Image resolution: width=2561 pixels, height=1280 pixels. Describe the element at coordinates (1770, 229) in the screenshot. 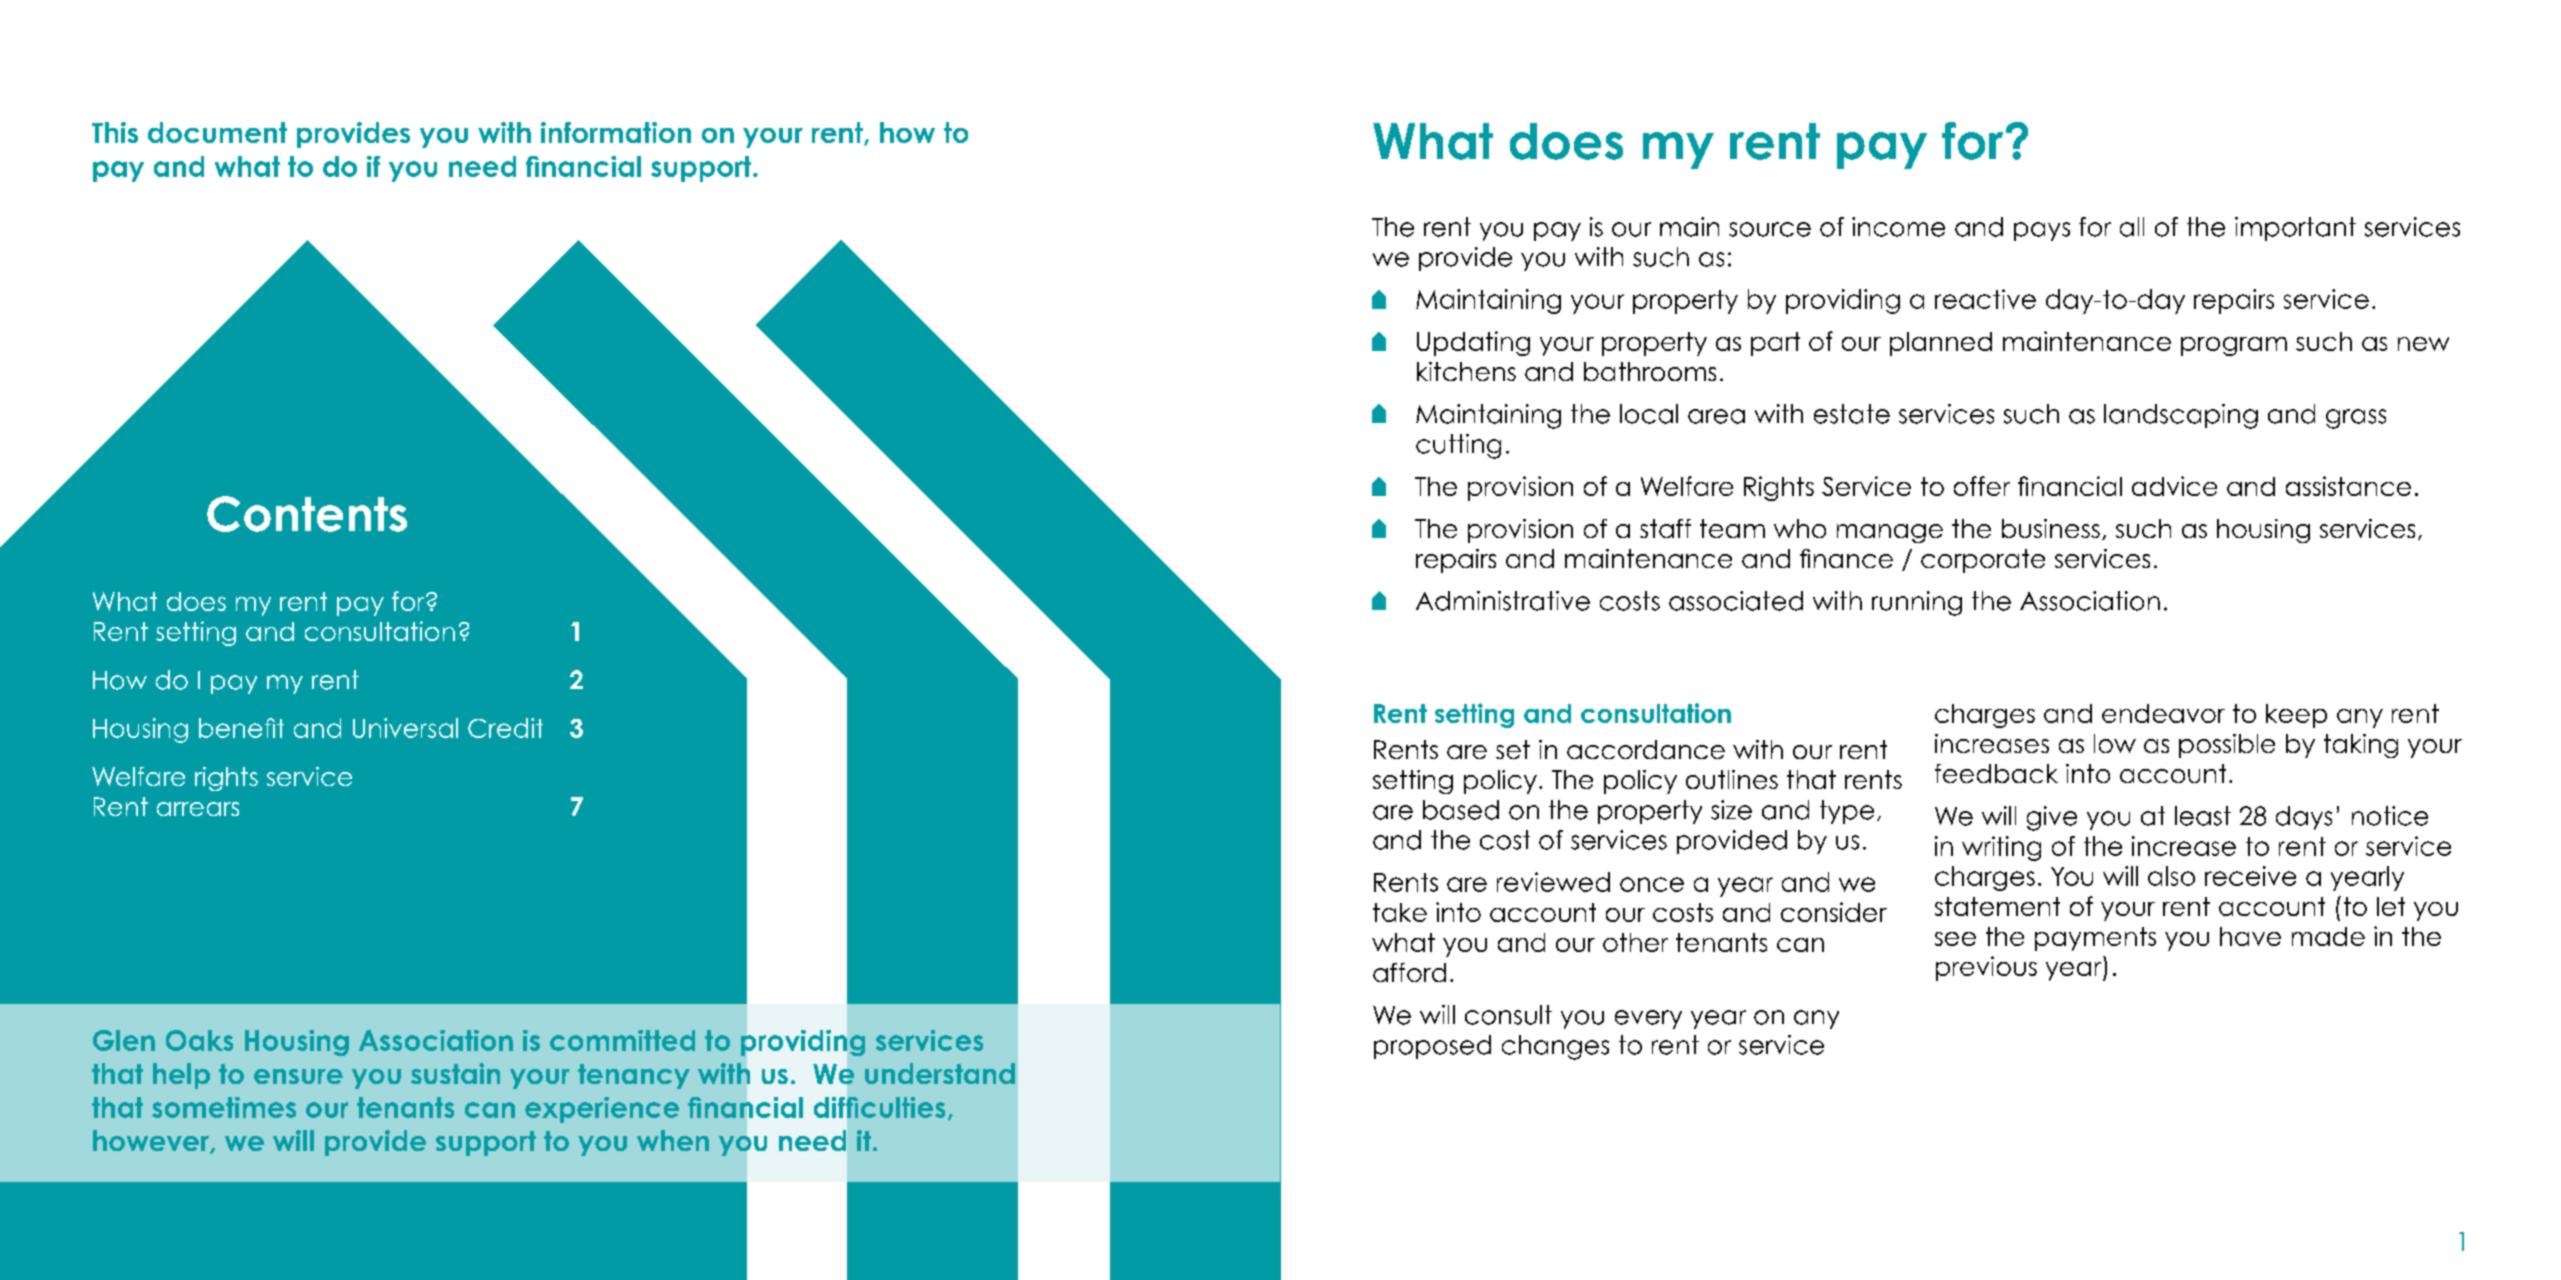

I see `source` at that location.
